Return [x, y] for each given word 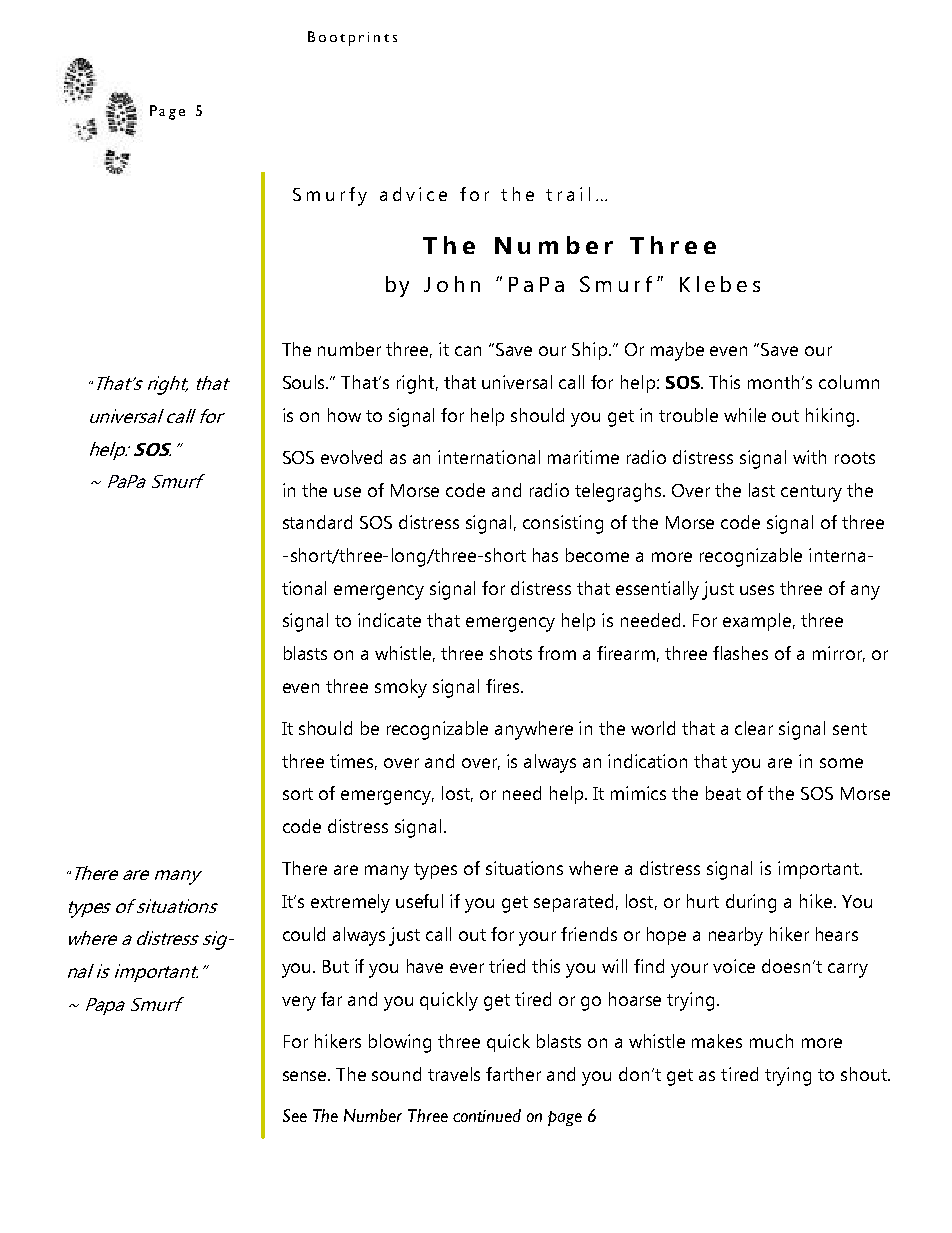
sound [396, 1074]
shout [865, 1074]
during [751, 903]
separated [573, 903]
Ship [591, 351]
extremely [350, 903]
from [557, 653]
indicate [389, 620]
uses [757, 590]
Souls [305, 382]
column [849, 382]
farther [513, 1074]
